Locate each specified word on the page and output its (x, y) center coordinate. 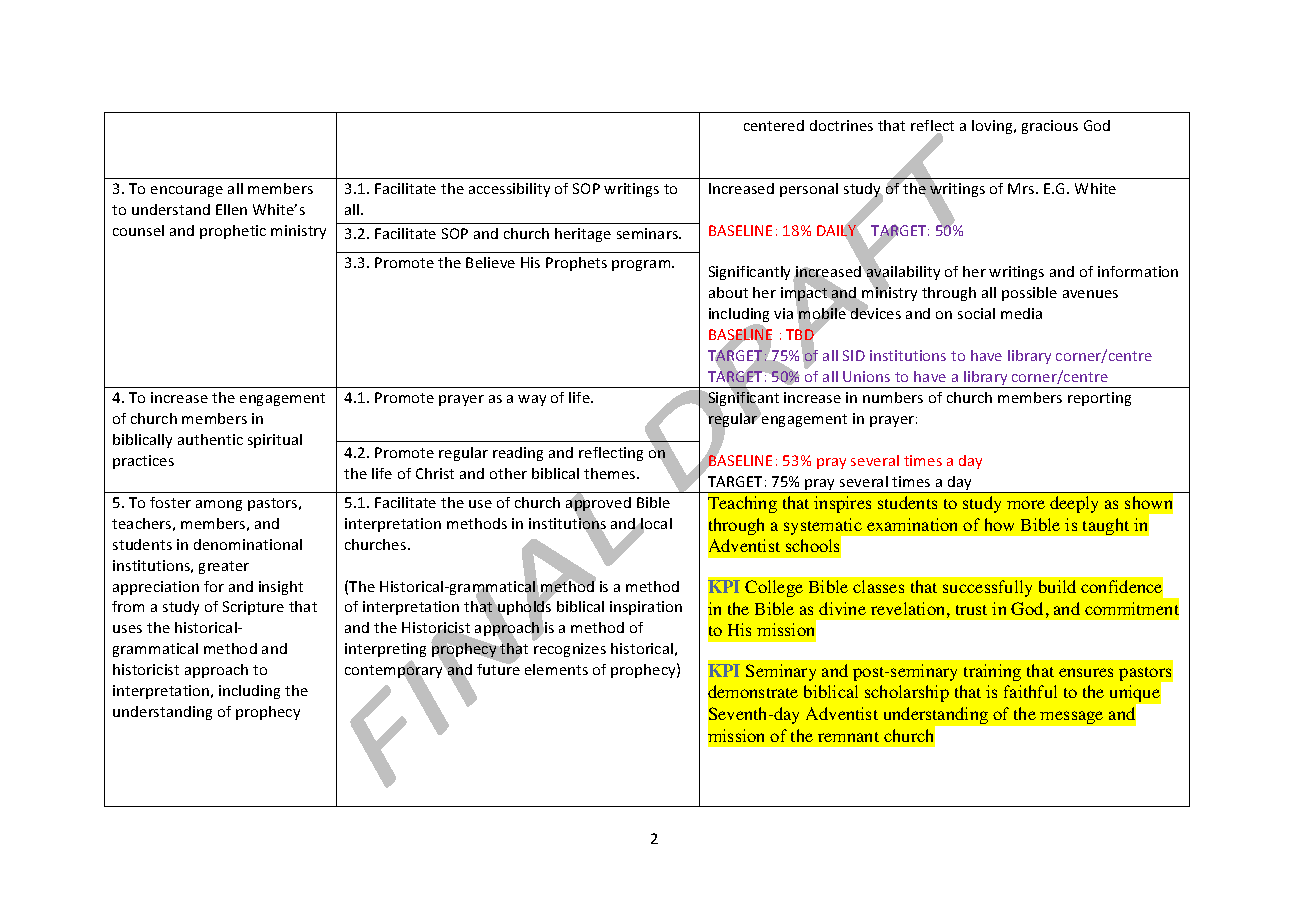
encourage (187, 191)
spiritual (275, 441)
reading (518, 454)
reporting (1099, 399)
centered (774, 125)
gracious (1050, 127)
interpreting (385, 650)
